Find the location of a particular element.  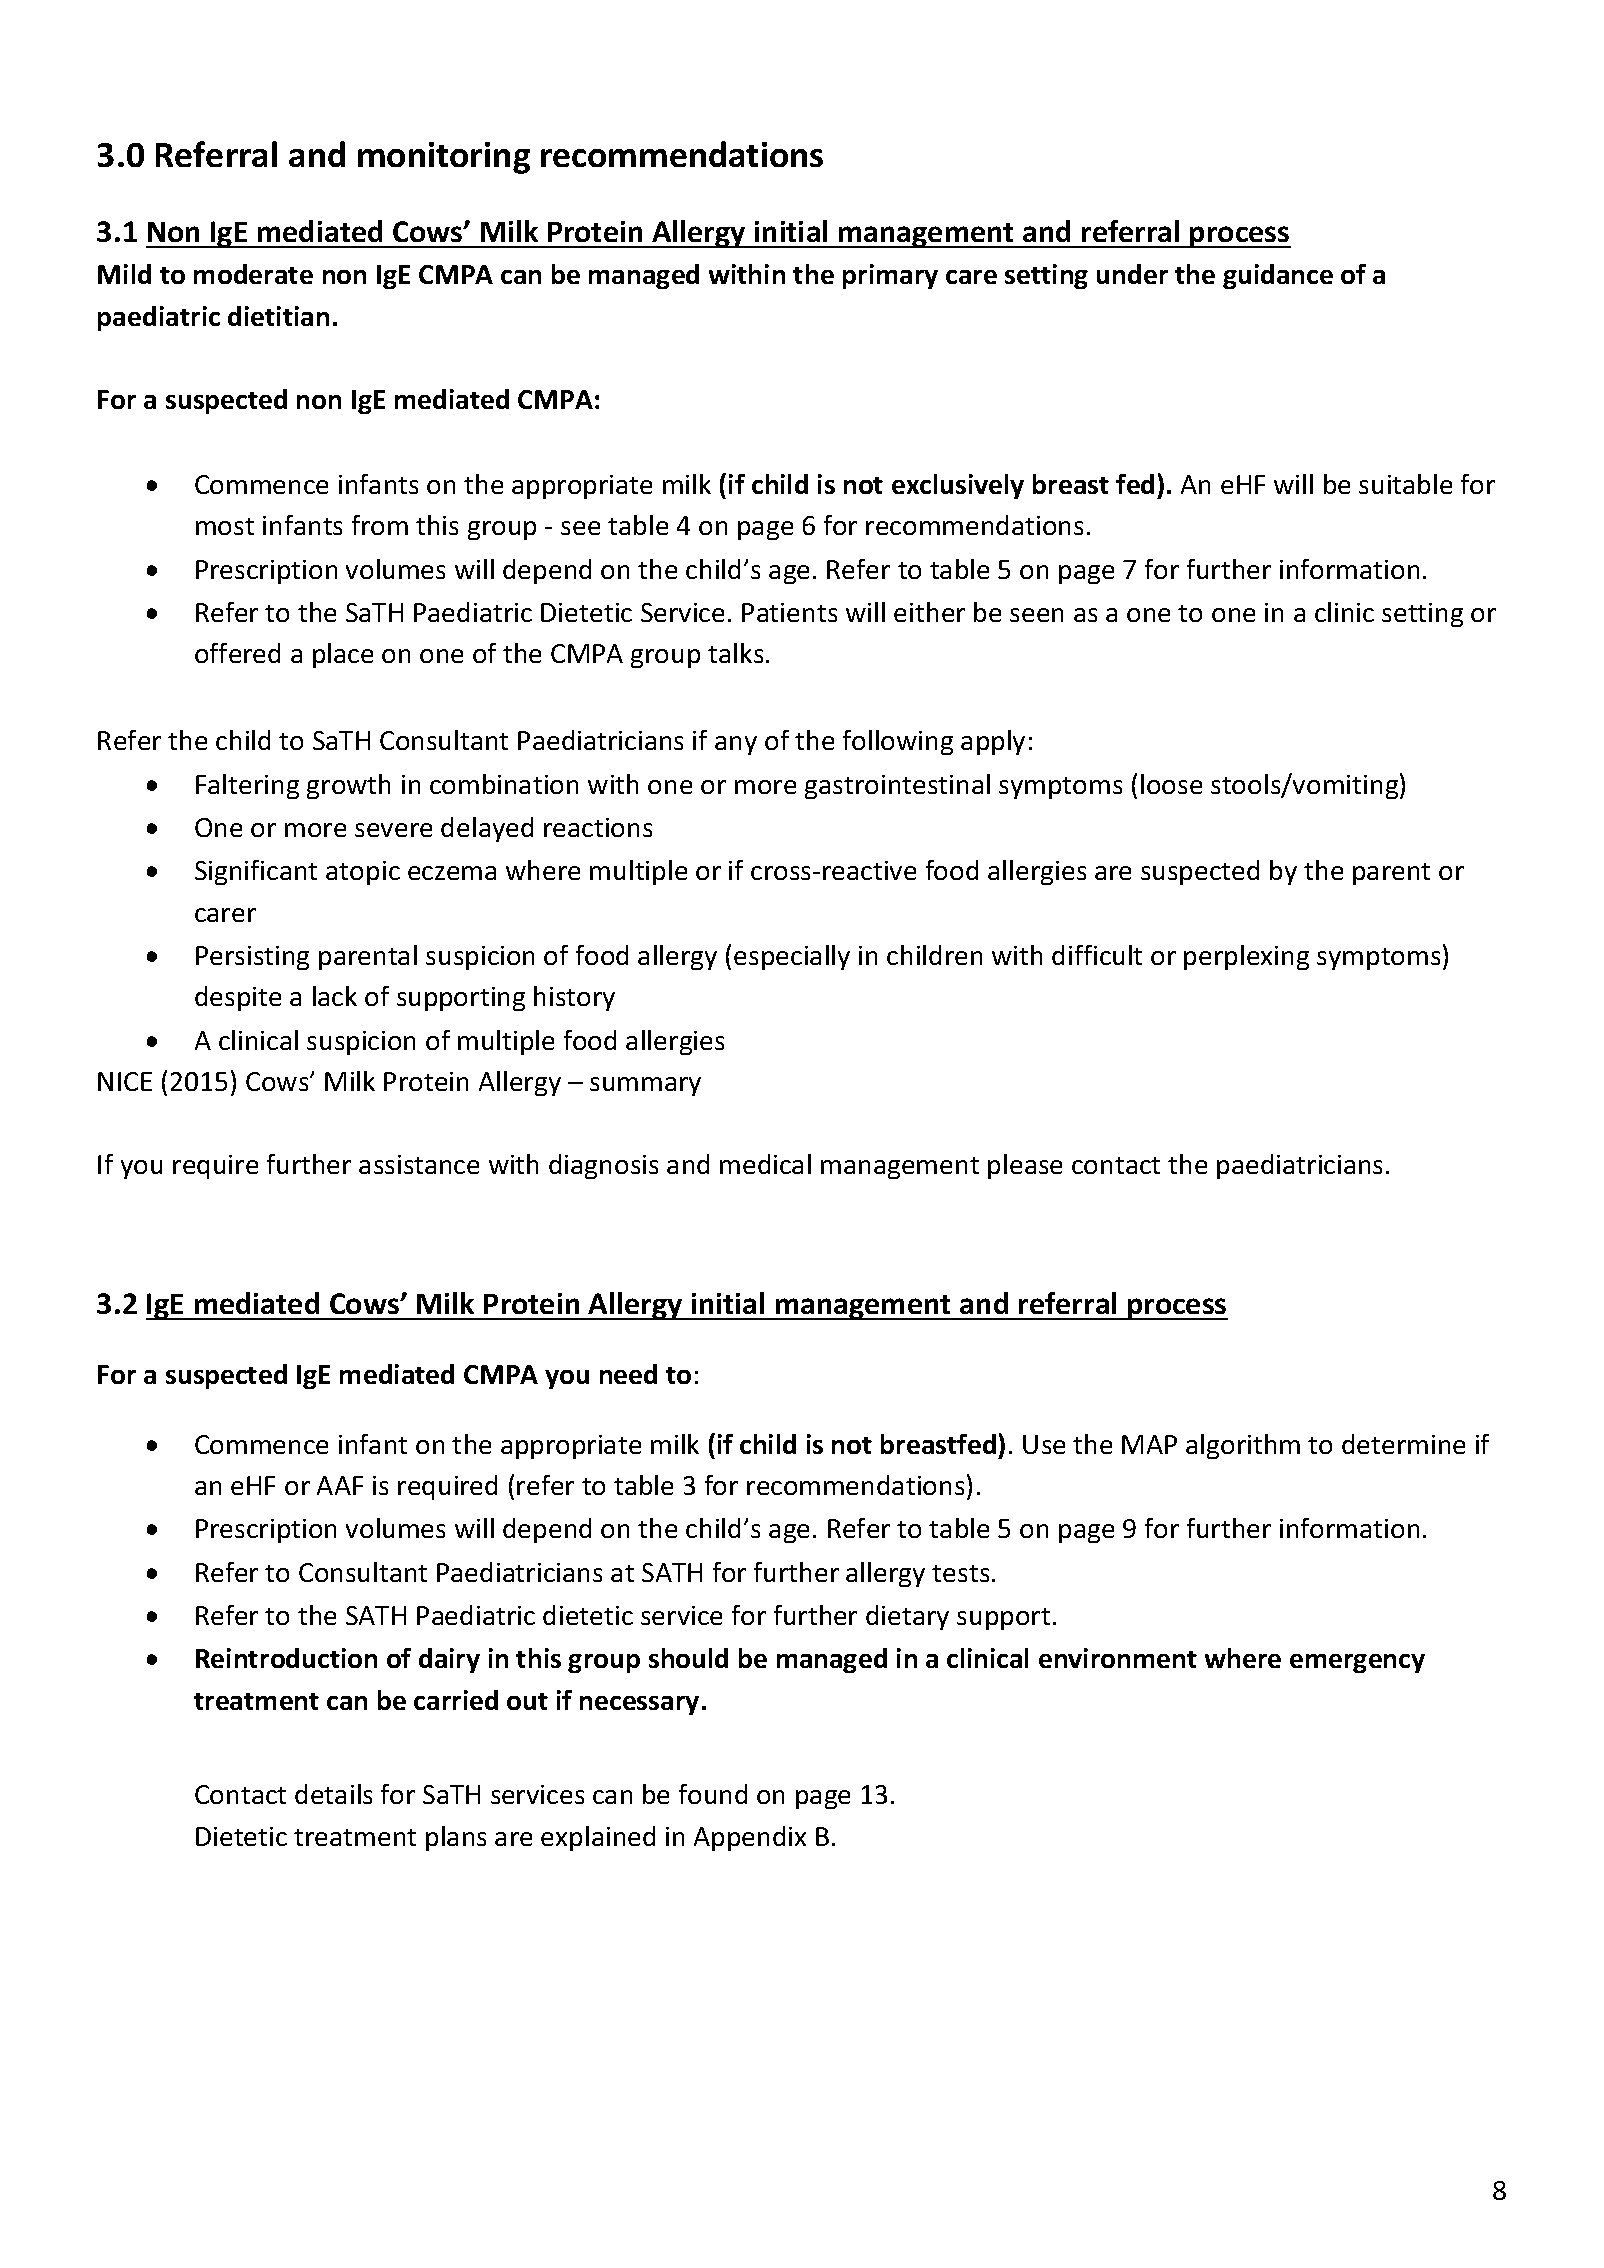

especially is located at coordinates (792, 957).
